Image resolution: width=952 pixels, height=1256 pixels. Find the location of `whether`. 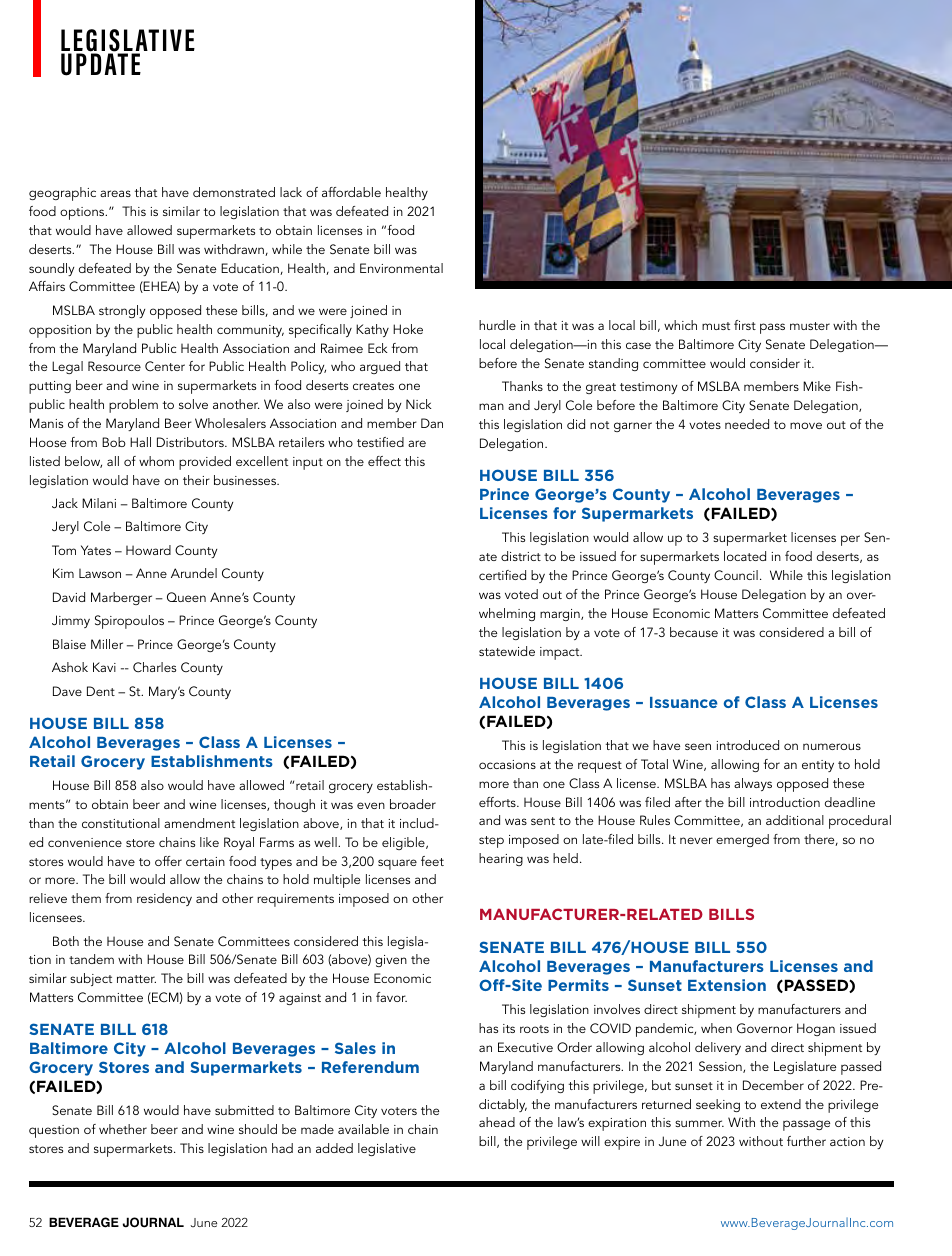

whether is located at coordinates (123, 1129).
